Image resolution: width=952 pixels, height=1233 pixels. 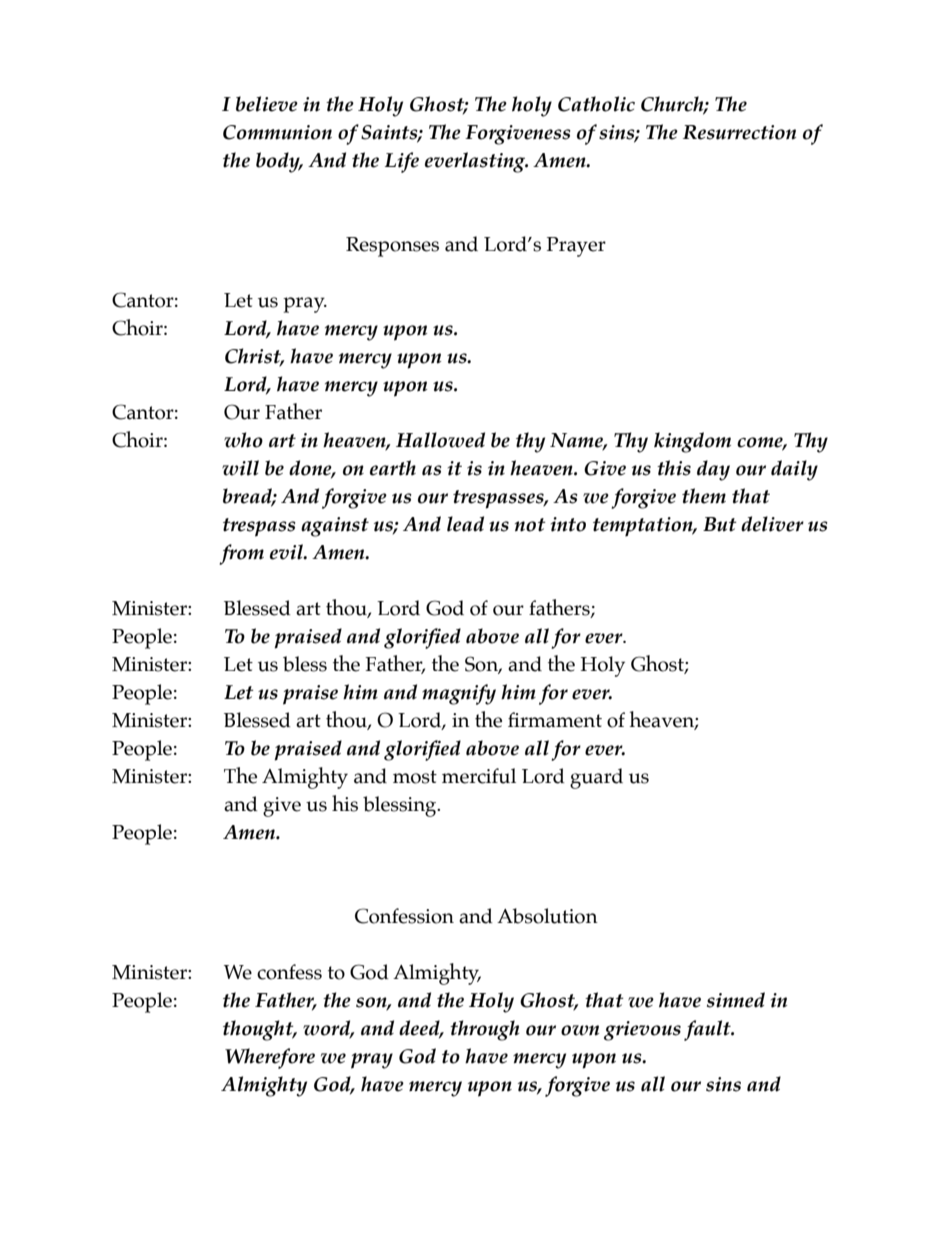 What do you see at coordinates (704, 496) in the document?
I see `them` at bounding box center [704, 496].
